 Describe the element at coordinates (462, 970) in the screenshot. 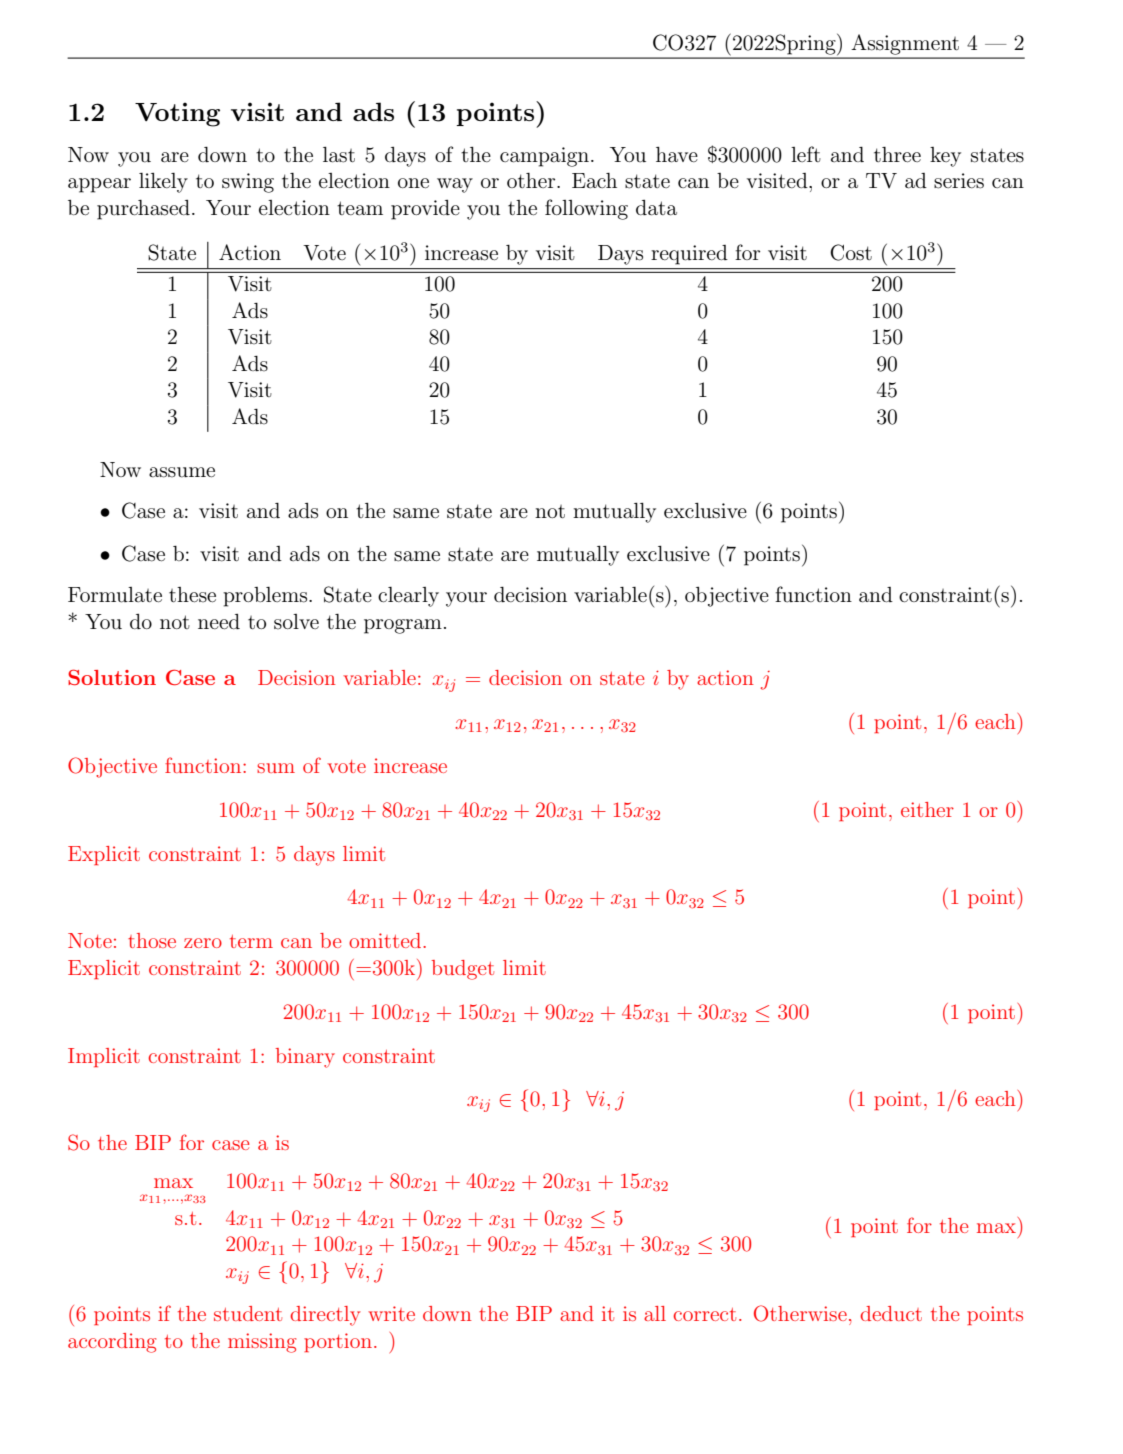

I see `budget` at that location.
